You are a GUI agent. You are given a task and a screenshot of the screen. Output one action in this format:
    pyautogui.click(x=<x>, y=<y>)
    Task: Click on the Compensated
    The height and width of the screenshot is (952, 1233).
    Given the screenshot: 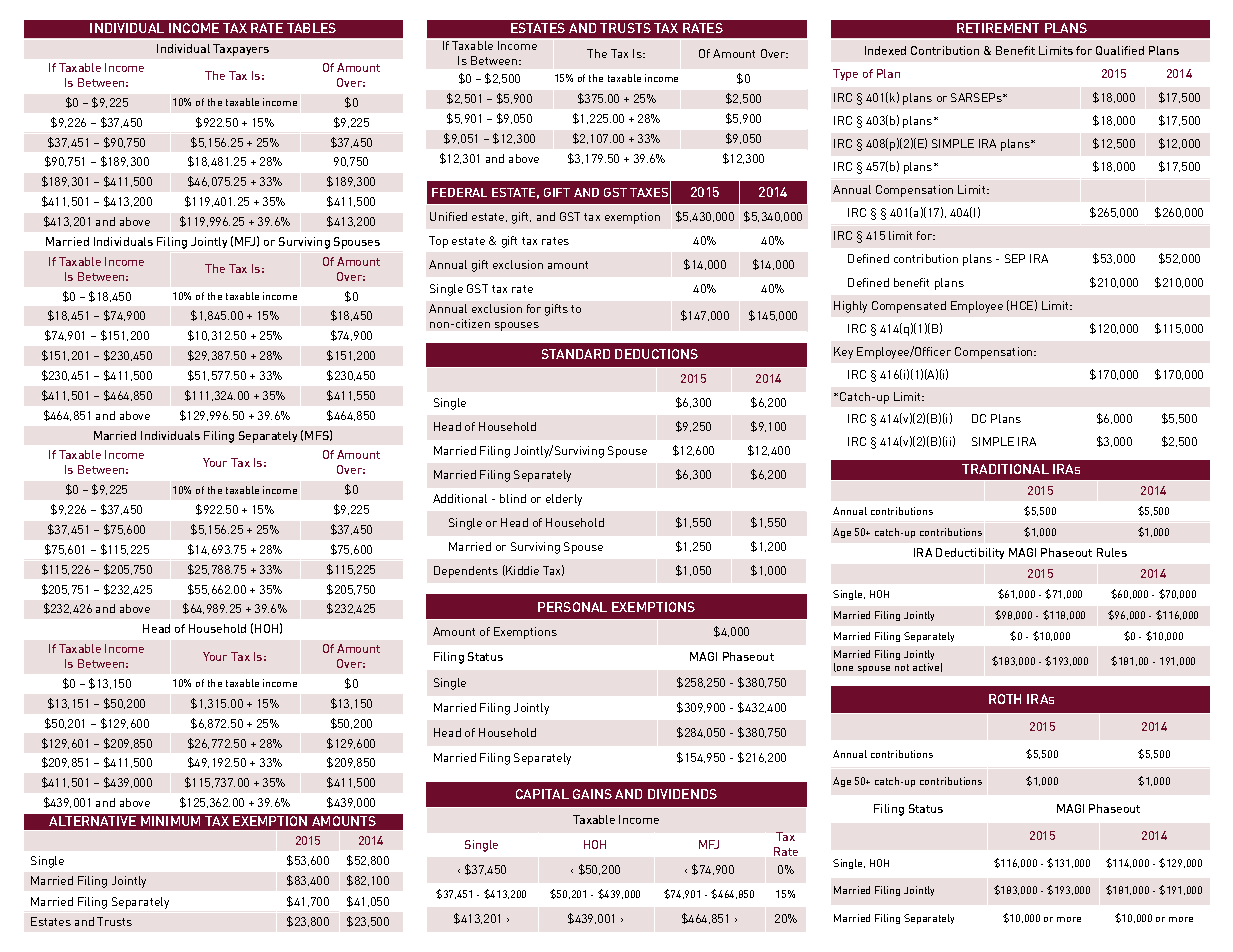 What is the action you would take?
    pyautogui.click(x=909, y=307)
